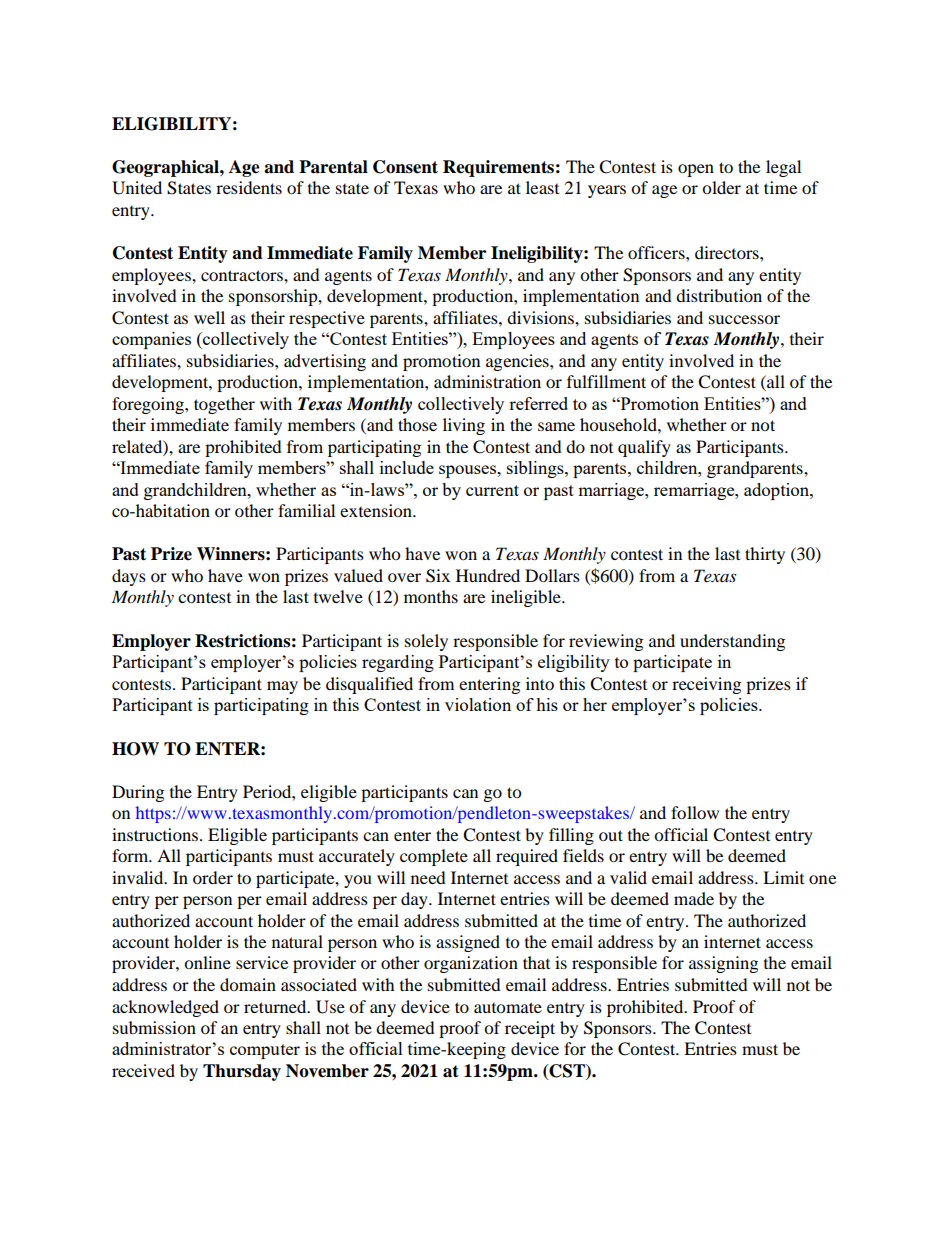 This document has height=1233, width=952. What do you see at coordinates (542, 187) in the document?
I see `least` at bounding box center [542, 187].
